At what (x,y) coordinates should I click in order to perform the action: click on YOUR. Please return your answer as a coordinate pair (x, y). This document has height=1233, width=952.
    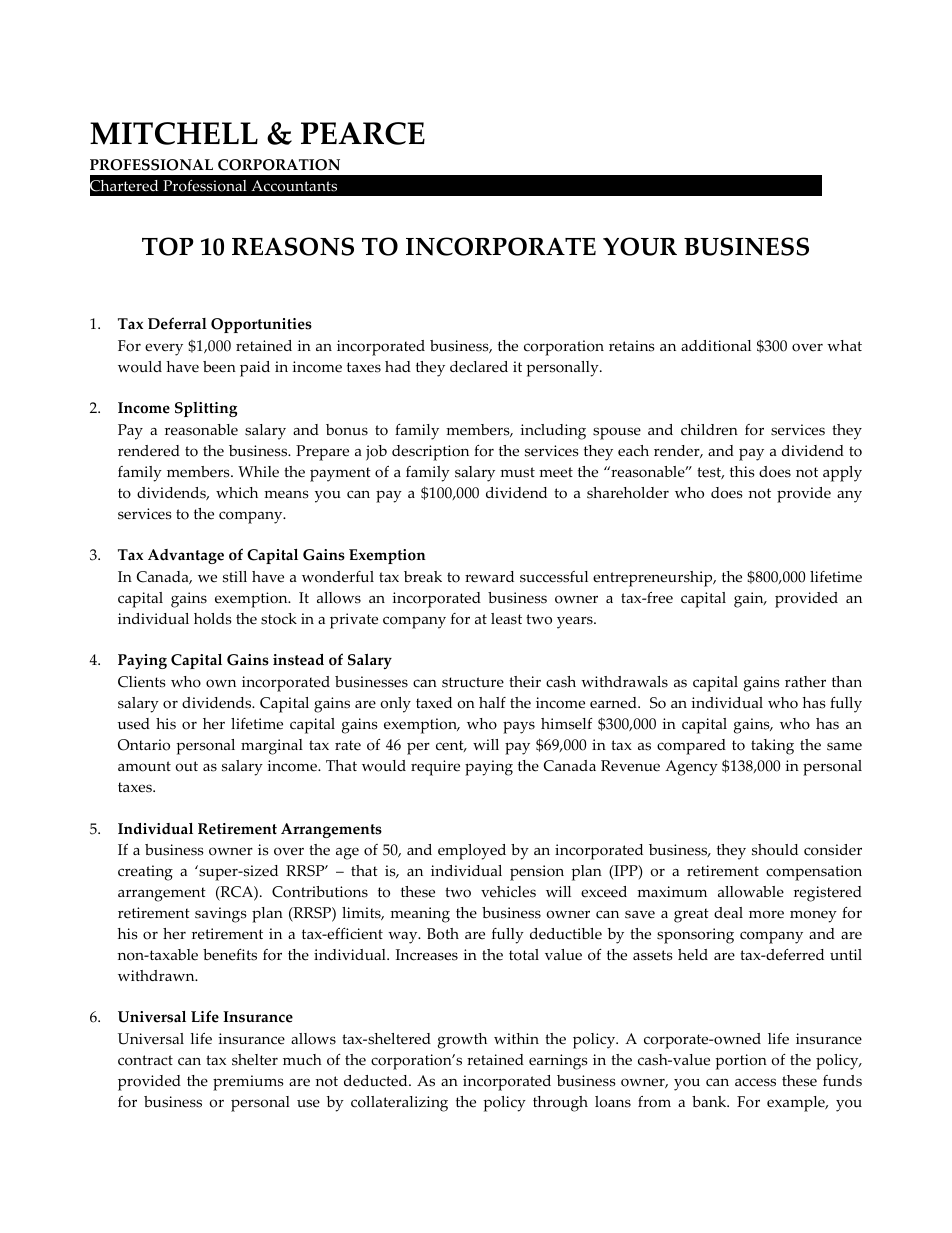
    Looking at the image, I should click on (640, 246).
